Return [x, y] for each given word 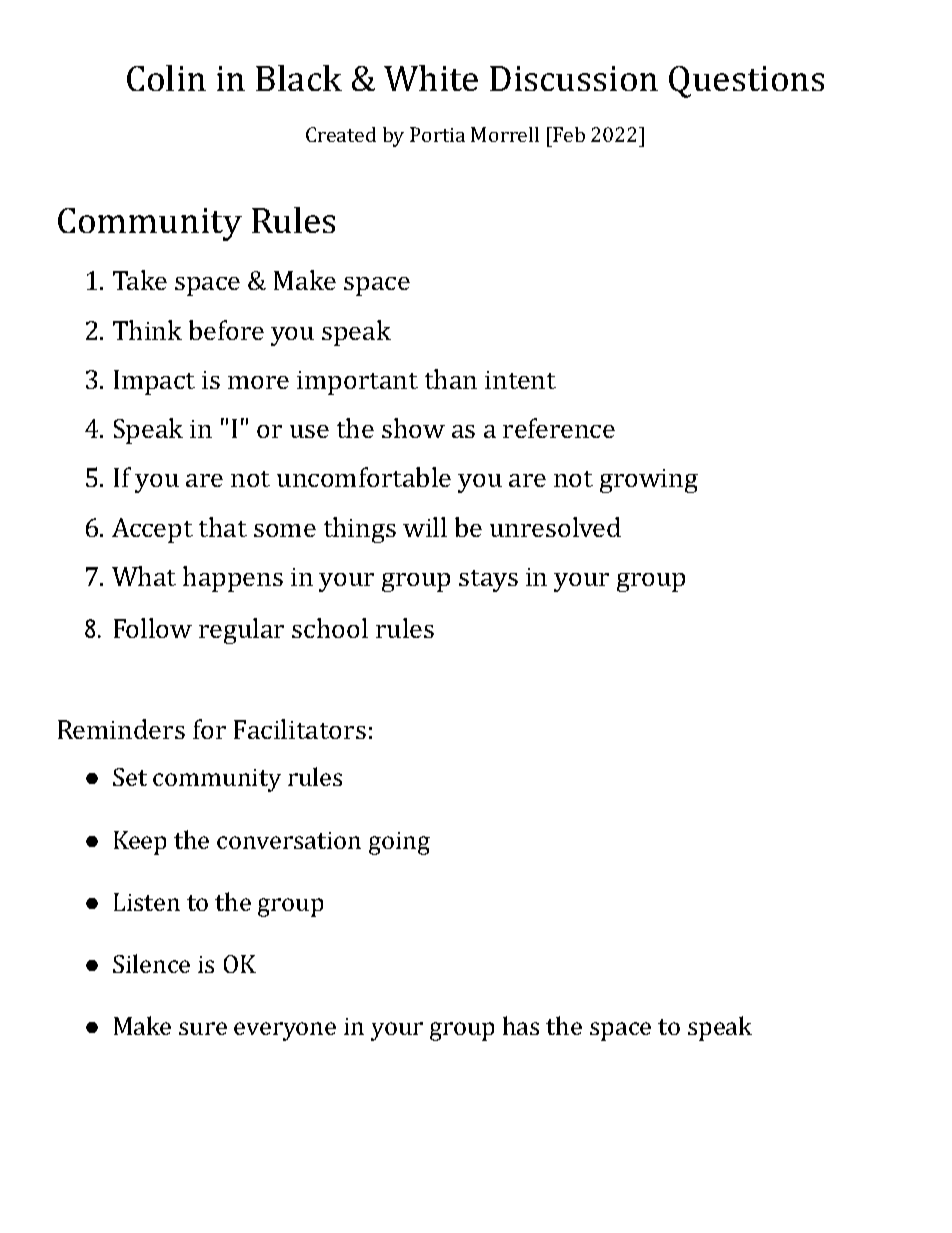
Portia [437, 134]
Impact [154, 382]
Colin [166, 78]
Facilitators [300, 729]
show [413, 428]
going [399, 843]
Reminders [121, 729]
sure [203, 1028]
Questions [746, 82]
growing [649, 481]
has [521, 1025]
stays [488, 581]
